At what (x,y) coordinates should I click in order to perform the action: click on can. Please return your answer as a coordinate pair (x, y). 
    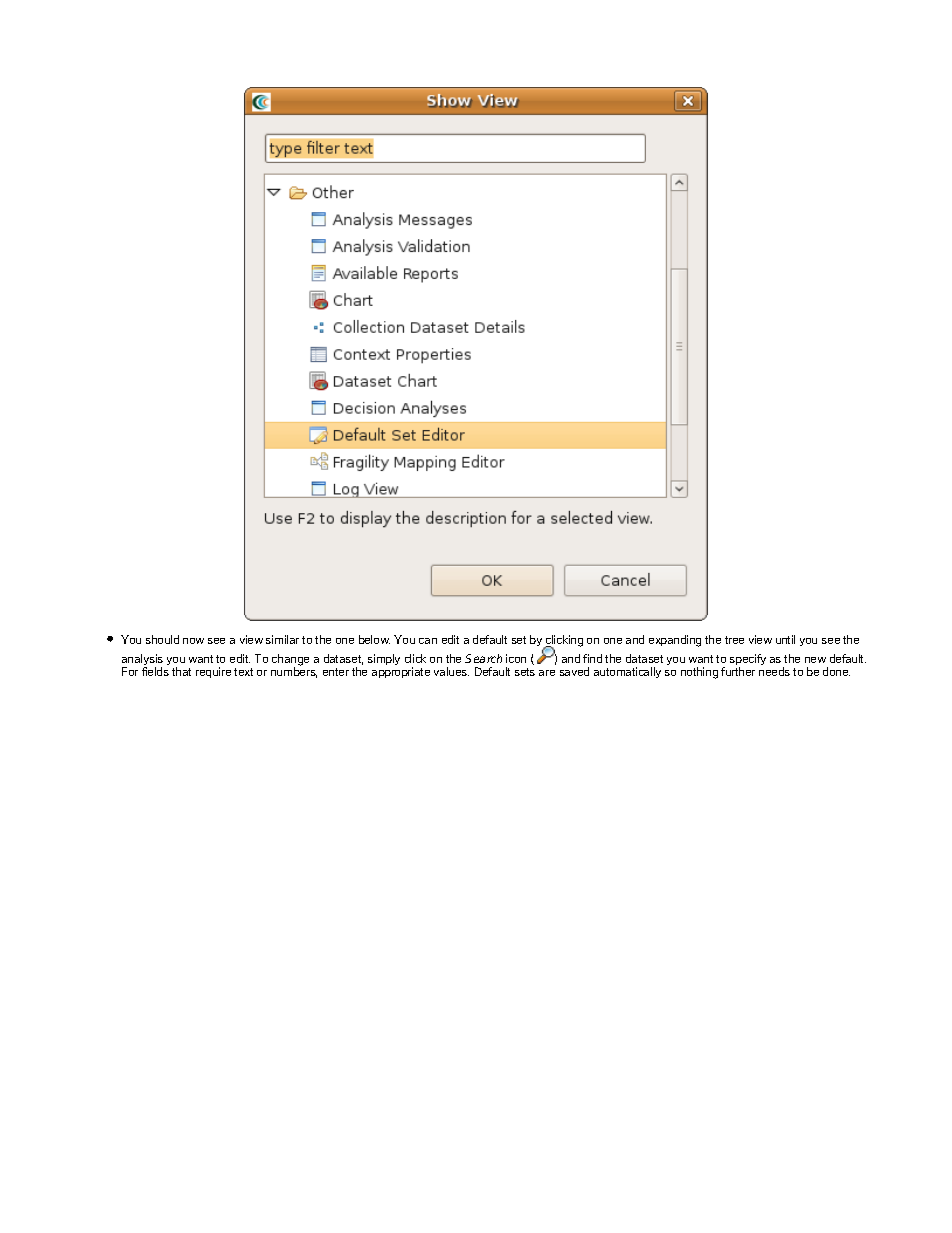
    Looking at the image, I should click on (428, 641).
